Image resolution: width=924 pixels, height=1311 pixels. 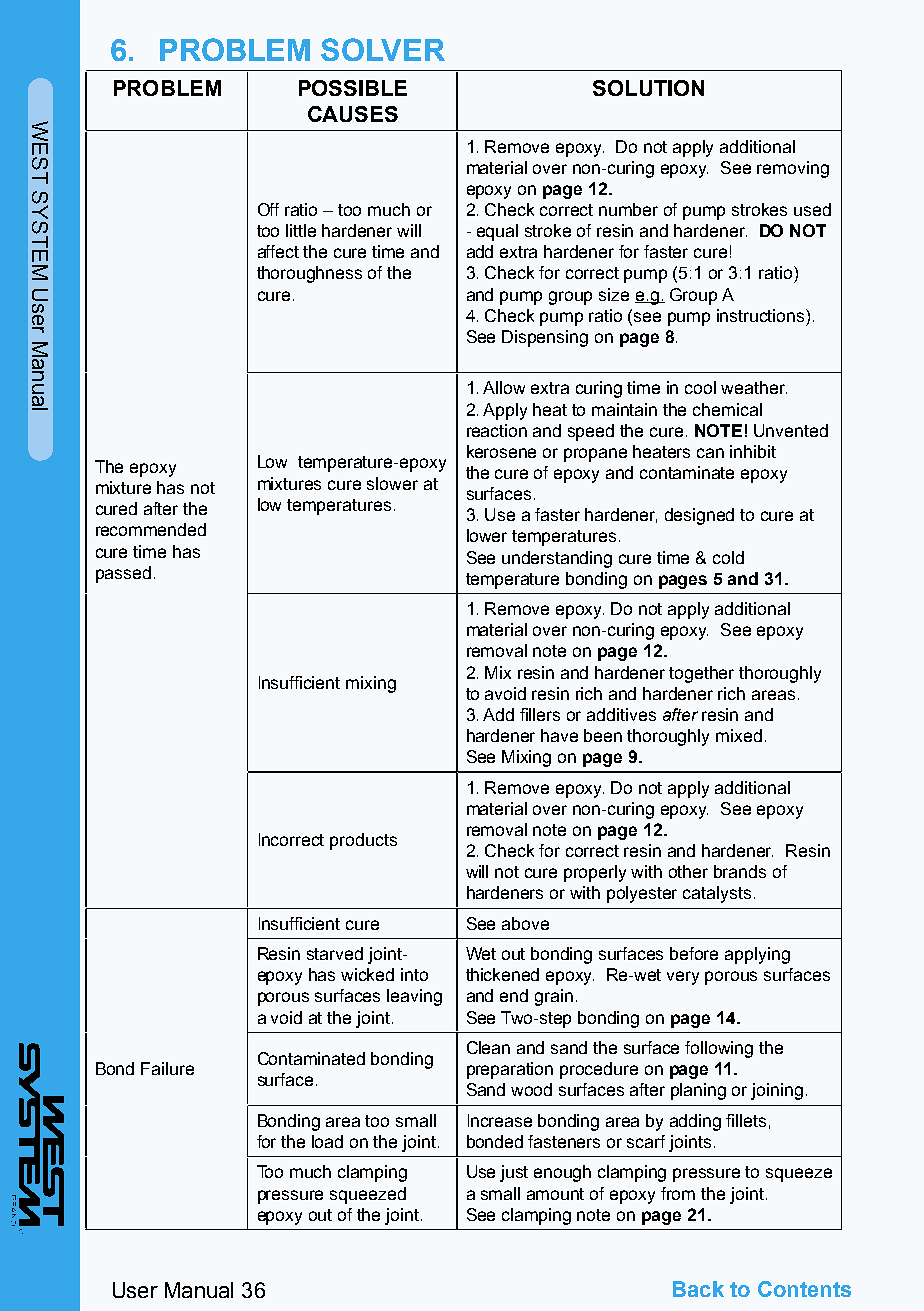 I want to click on thoroughness, so click(x=309, y=274).
